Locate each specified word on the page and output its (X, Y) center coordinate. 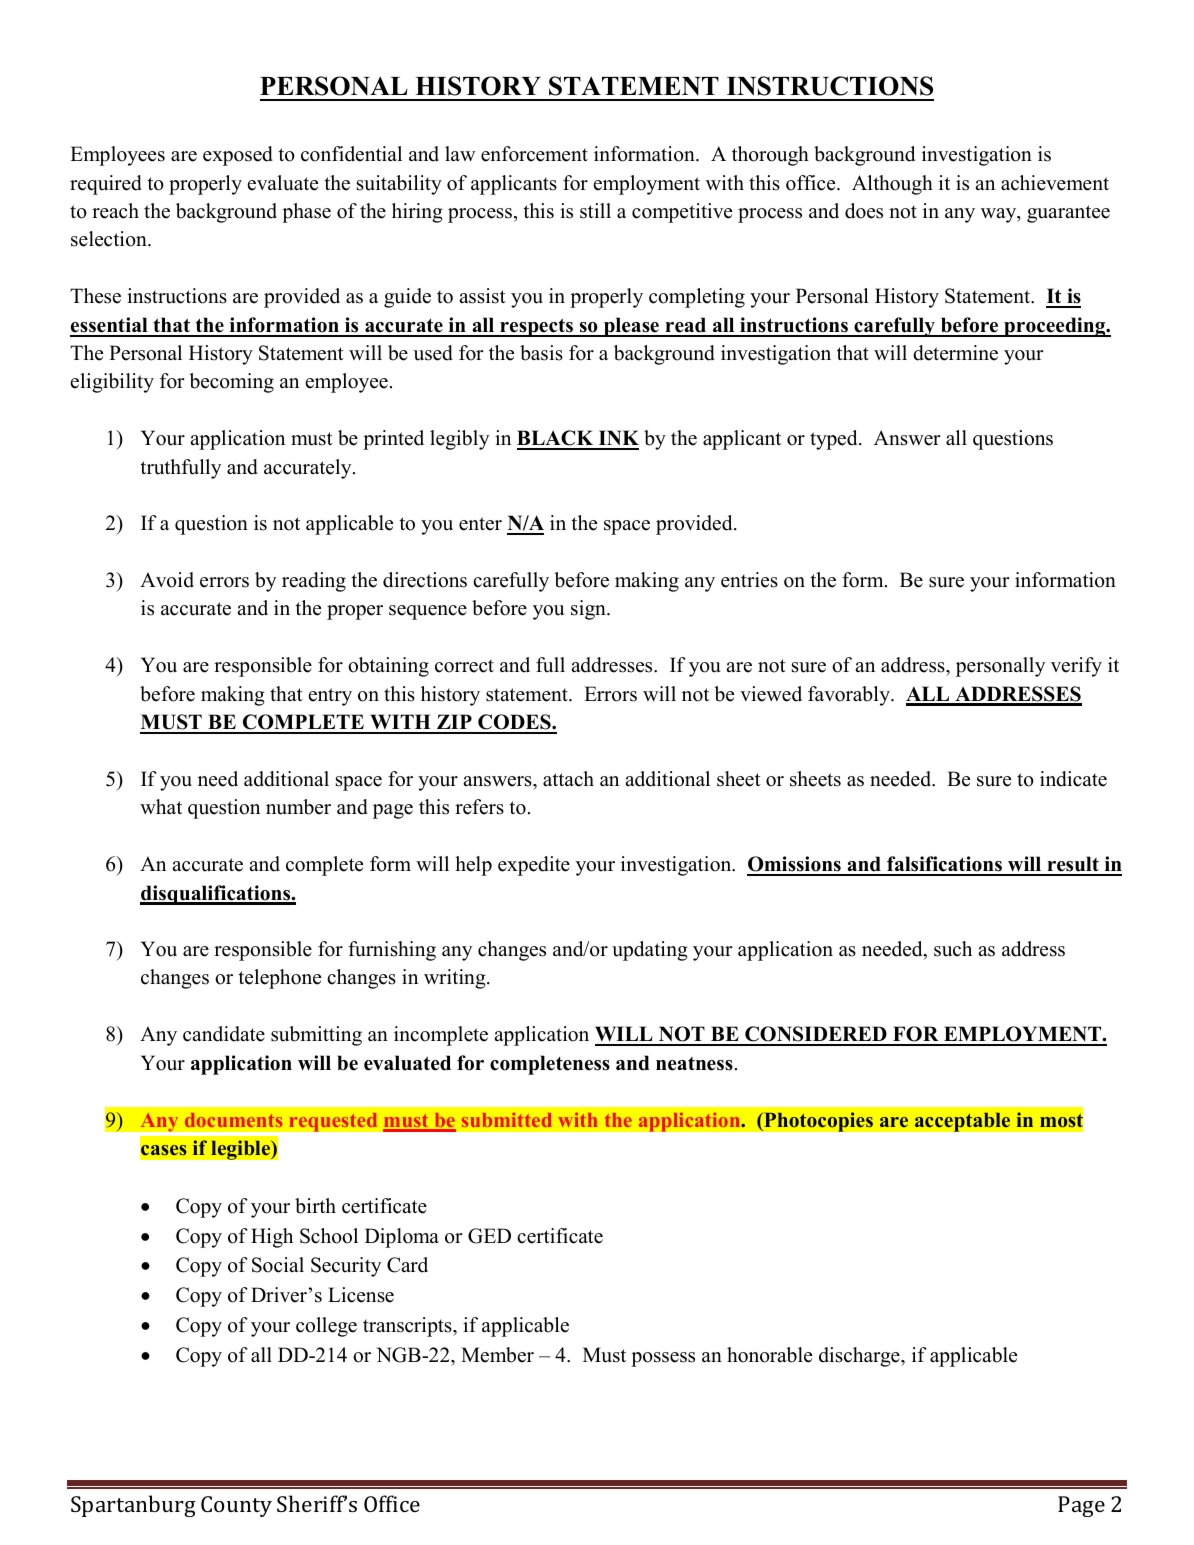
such (953, 949)
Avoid (167, 580)
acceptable (962, 1122)
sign (589, 610)
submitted (507, 1120)
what (161, 806)
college (326, 1327)
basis (541, 353)
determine (955, 353)
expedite (534, 866)
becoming (231, 383)
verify (1076, 667)
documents (233, 1120)
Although (892, 185)
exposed (238, 156)
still (595, 211)
